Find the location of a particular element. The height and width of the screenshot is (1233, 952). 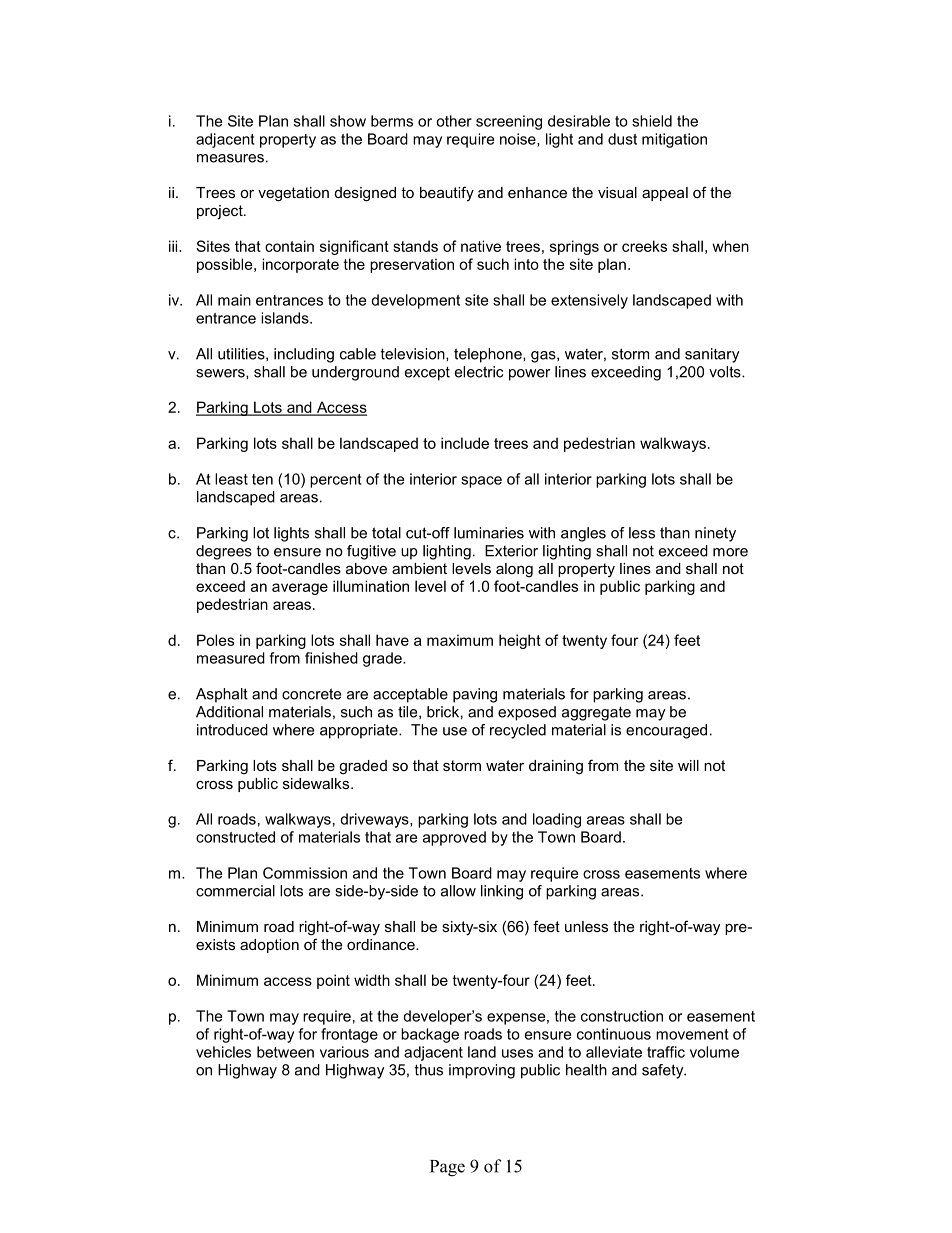

vehicles is located at coordinates (223, 1052).
